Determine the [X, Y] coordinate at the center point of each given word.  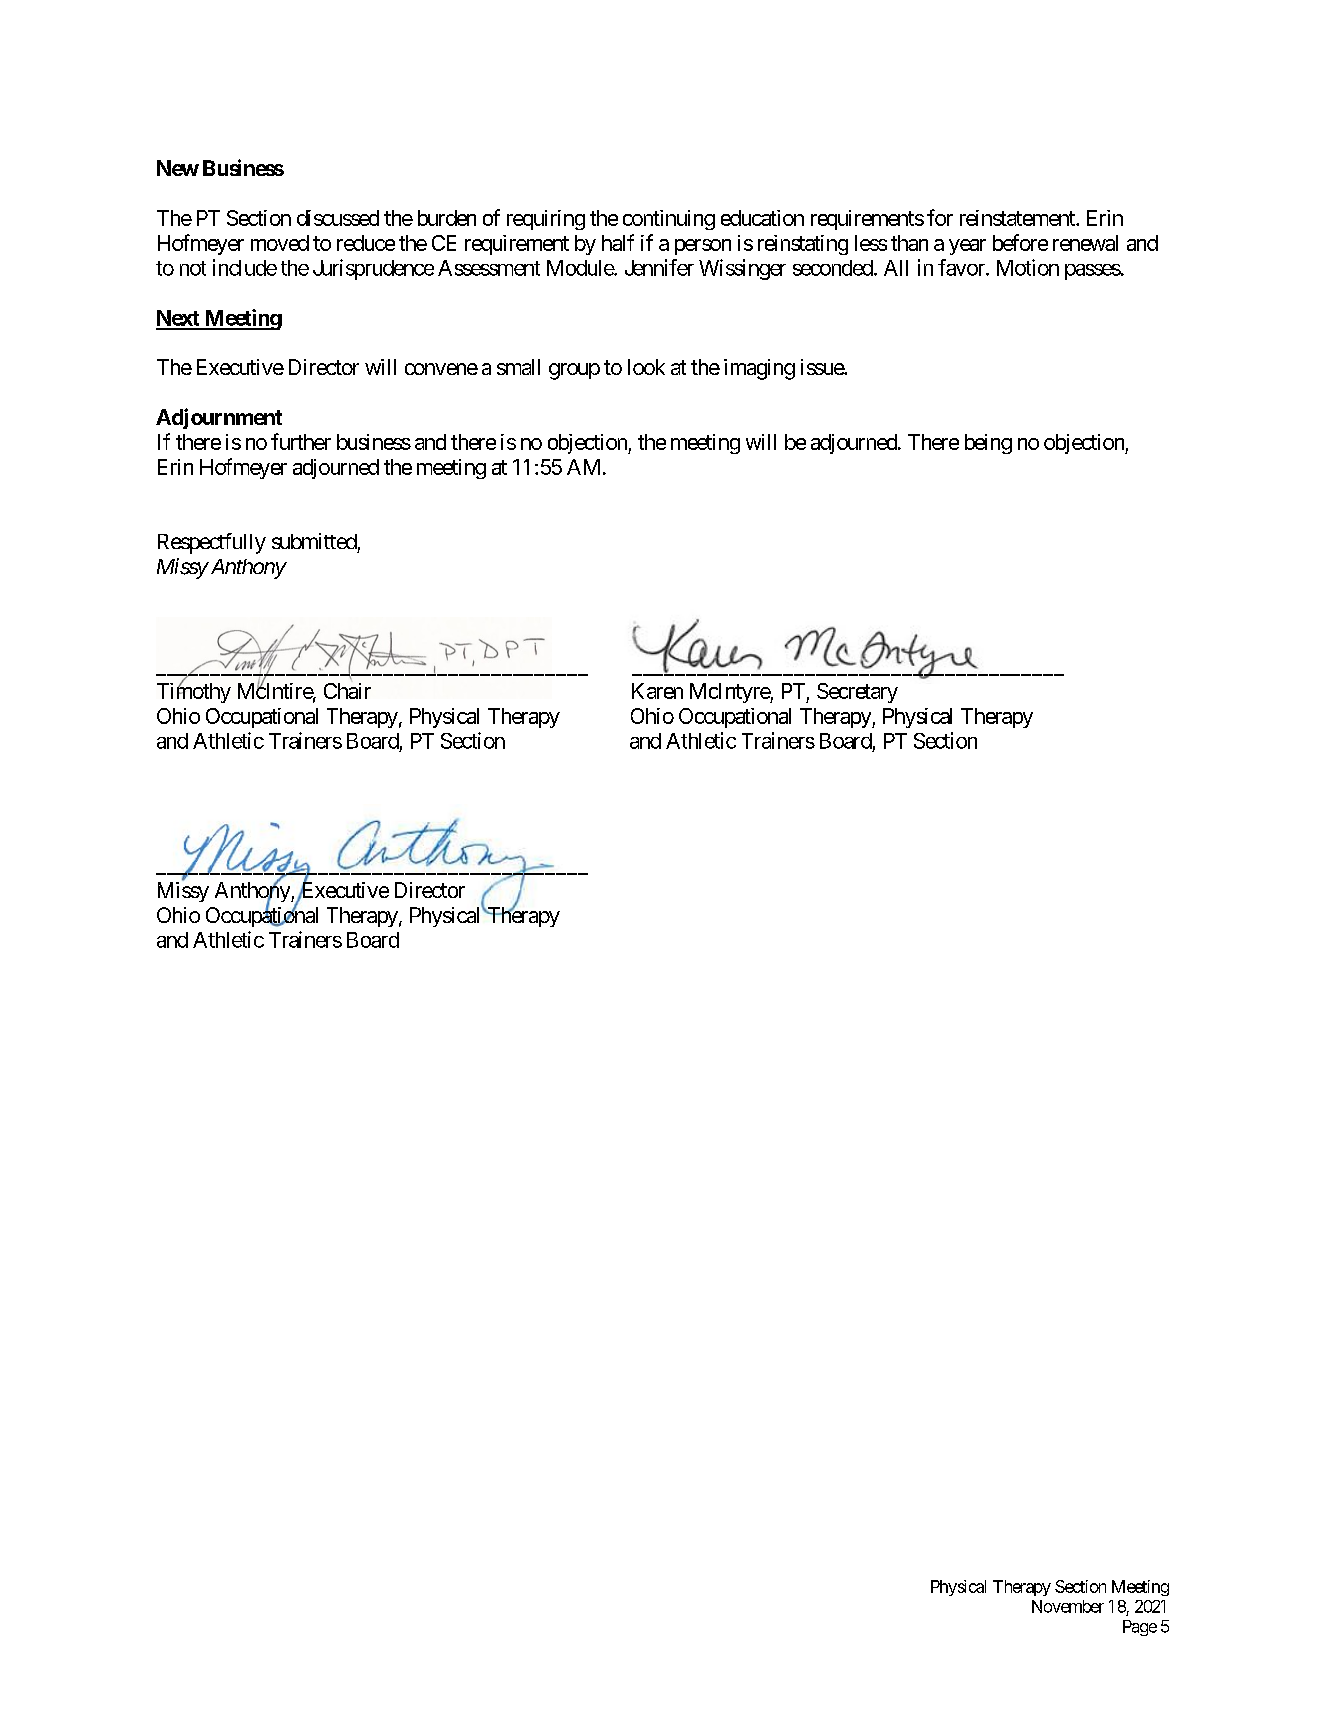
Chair [347, 691]
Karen [657, 691]
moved [280, 243]
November [1068, 1606]
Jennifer [659, 267]
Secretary [857, 693]
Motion [1028, 267]
